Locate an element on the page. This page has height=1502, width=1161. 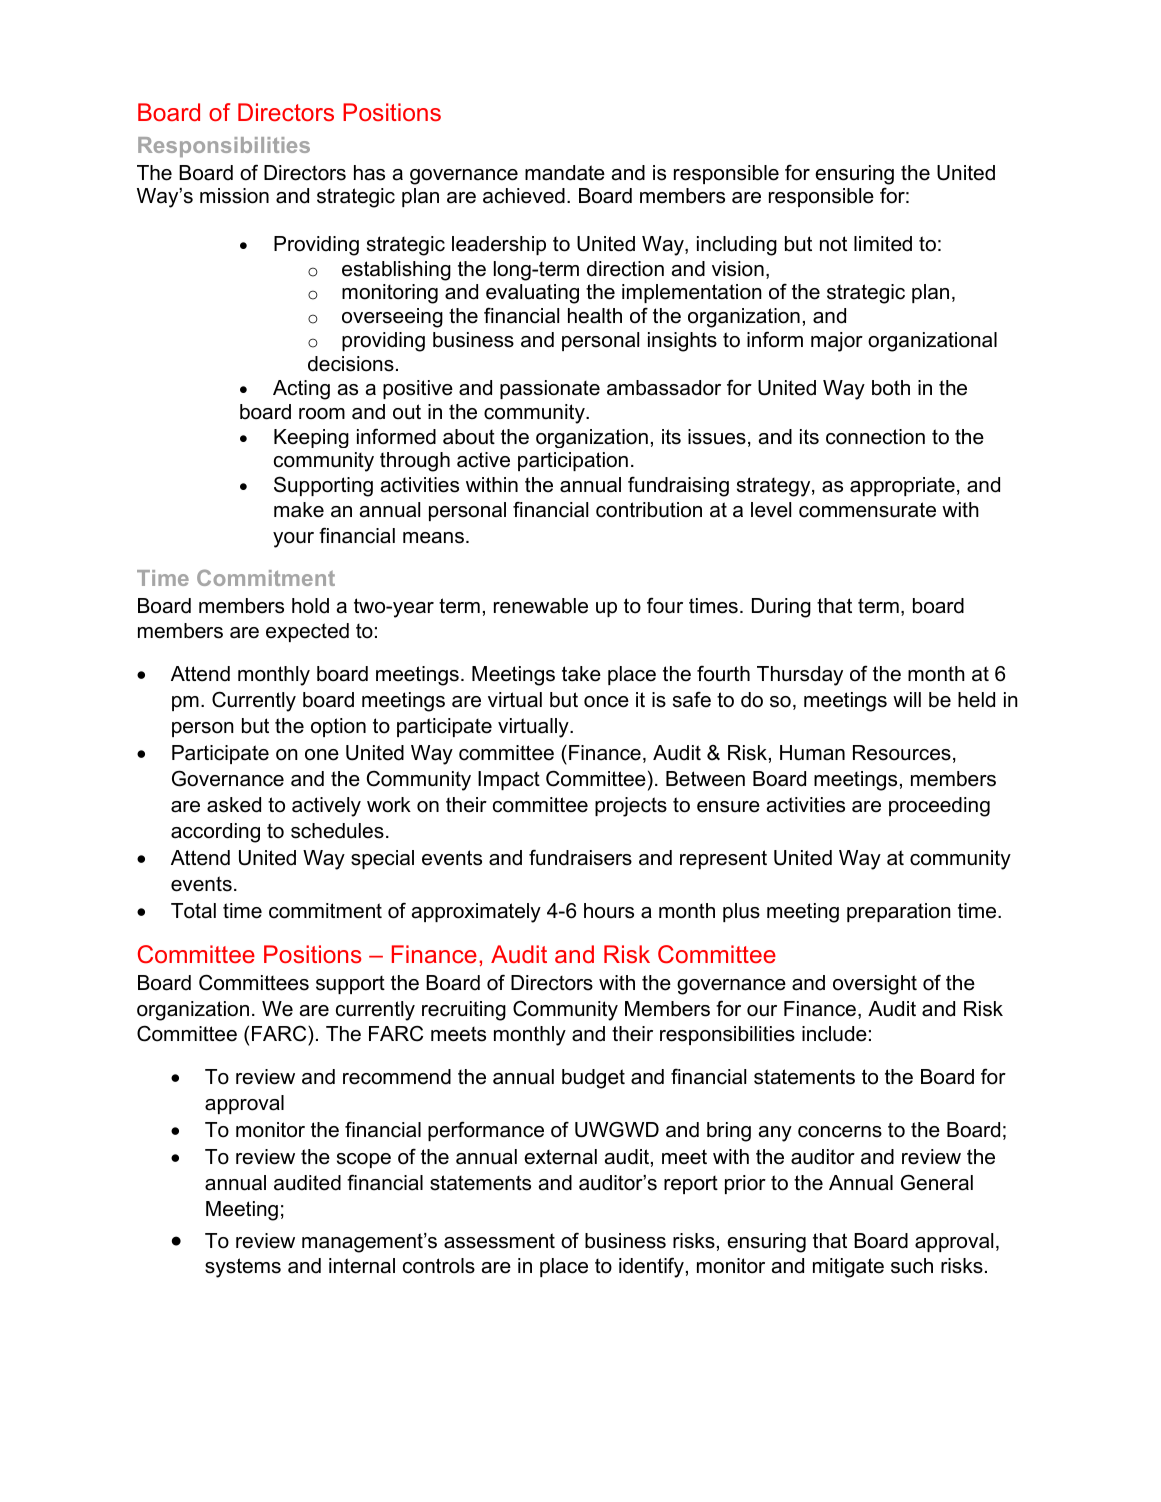
systems is located at coordinates (243, 1268).
